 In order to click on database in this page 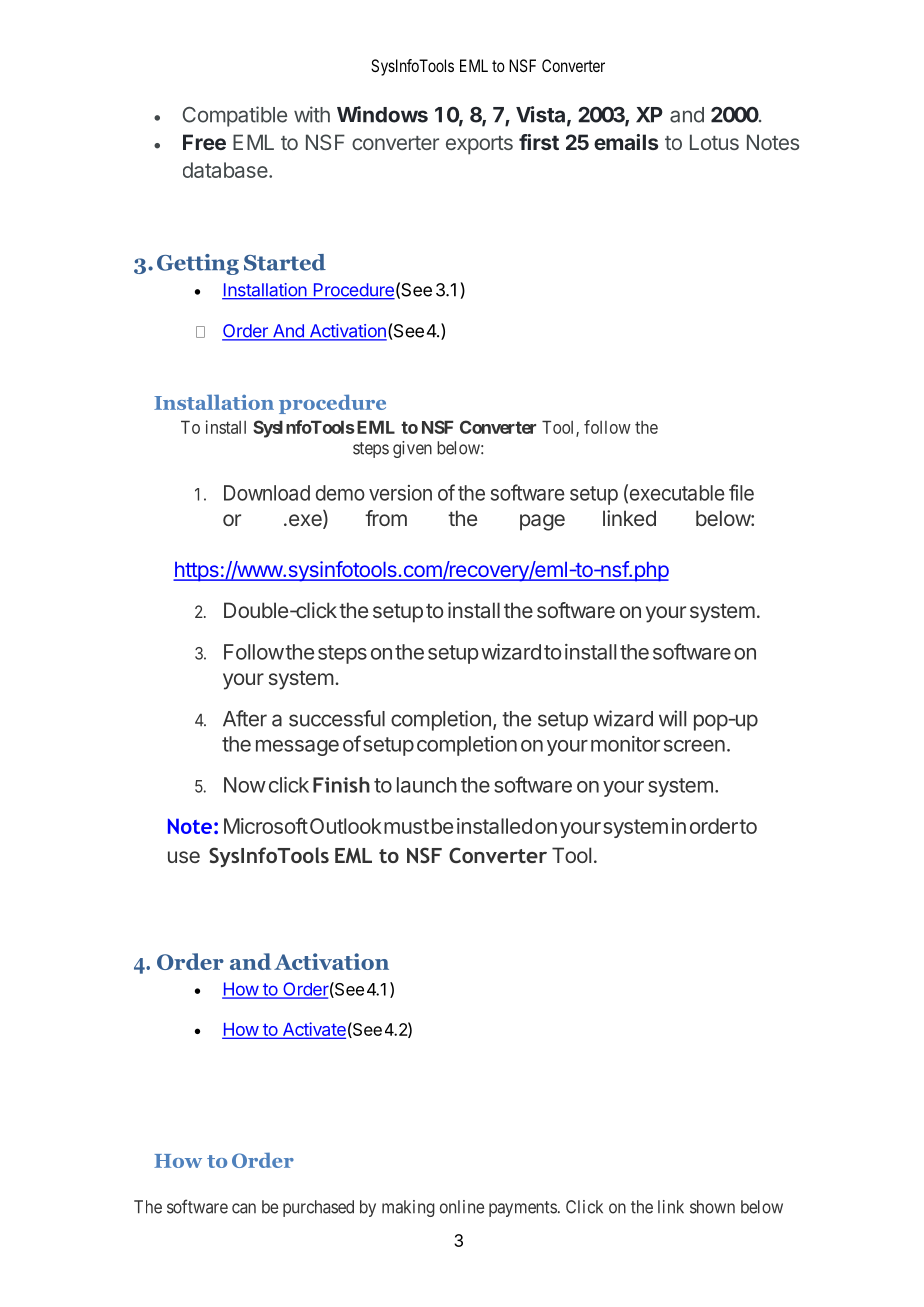, I will do `click(225, 170)`.
